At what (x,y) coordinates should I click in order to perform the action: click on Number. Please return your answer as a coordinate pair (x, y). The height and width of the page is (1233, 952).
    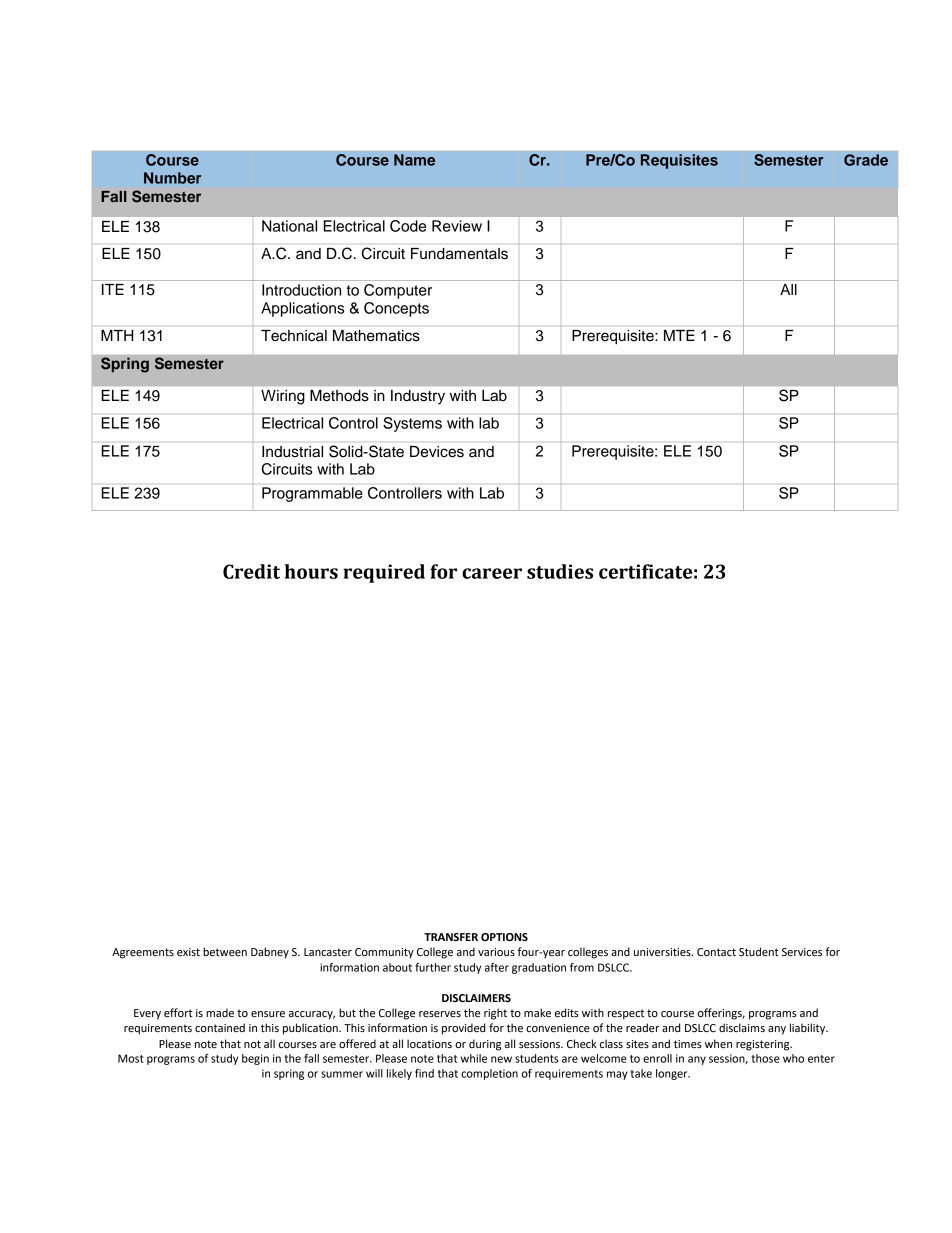
    Looking at the image, I should click on (172, 178).
